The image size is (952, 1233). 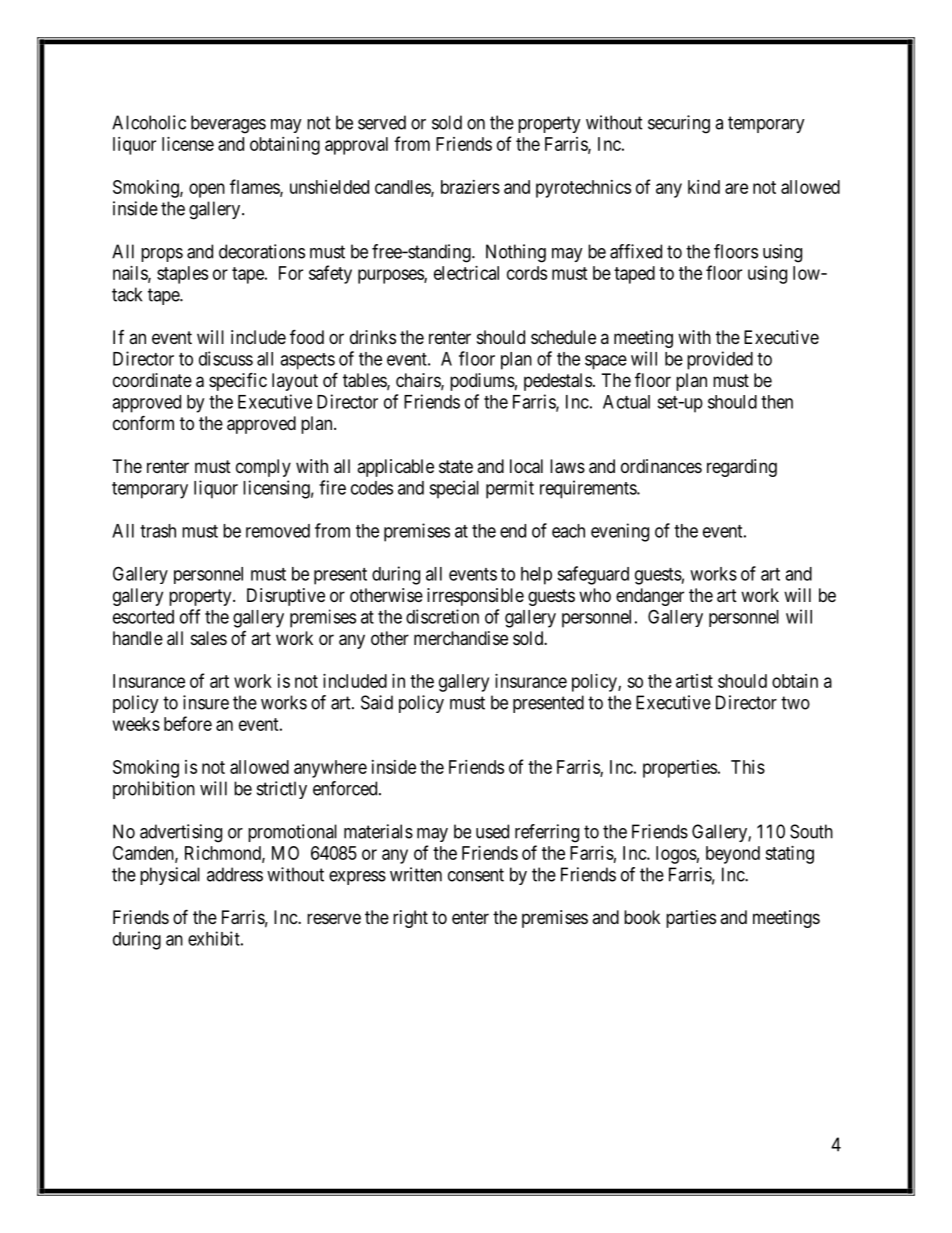 I want to click on insure, so click(x=206, y=702).
